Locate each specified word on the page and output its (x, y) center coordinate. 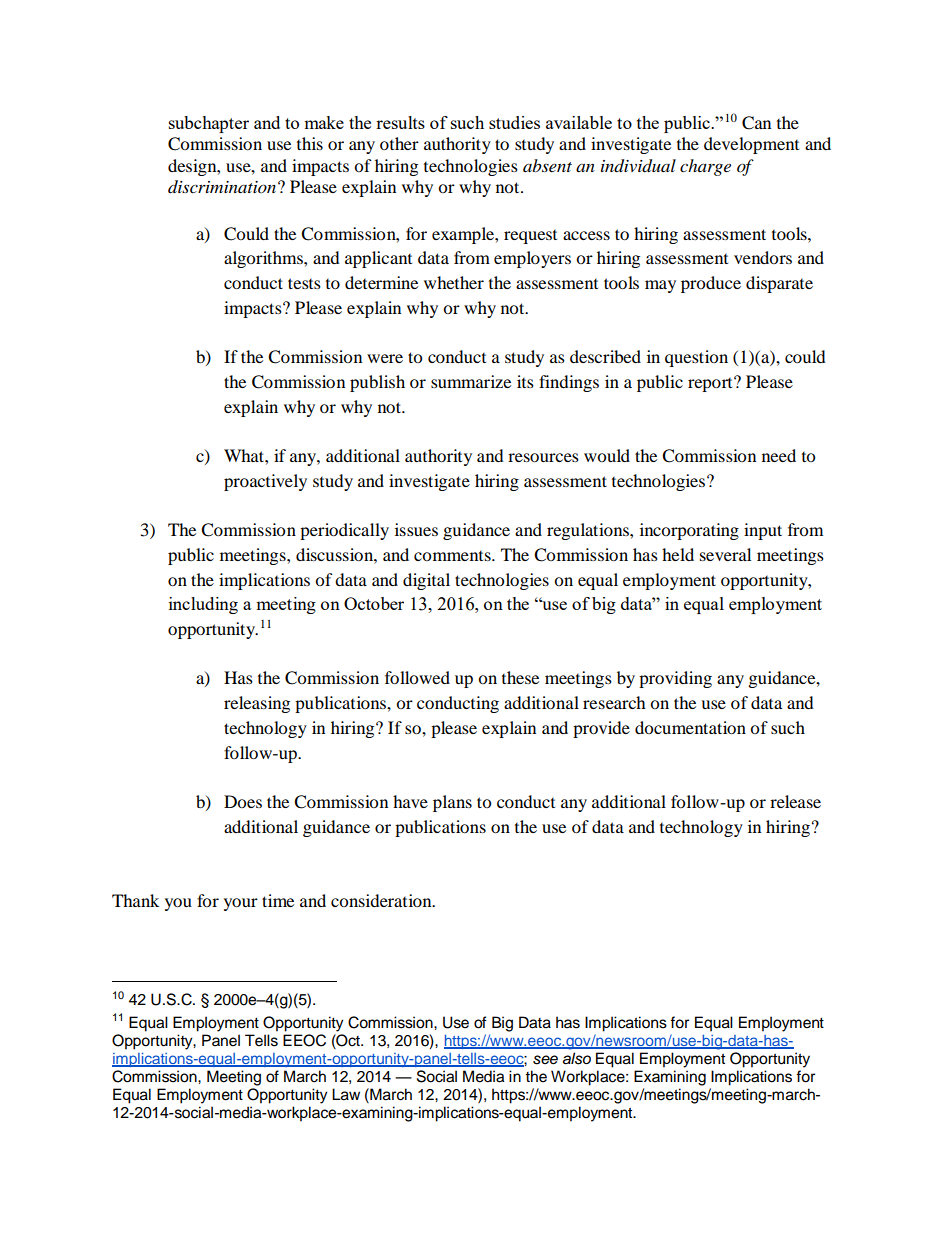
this (310, 143)
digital (426, 581)
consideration (382, 900)
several (725, 554)
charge (705, 167)
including (203, 605)
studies (514, 122)
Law (346, 1094)
